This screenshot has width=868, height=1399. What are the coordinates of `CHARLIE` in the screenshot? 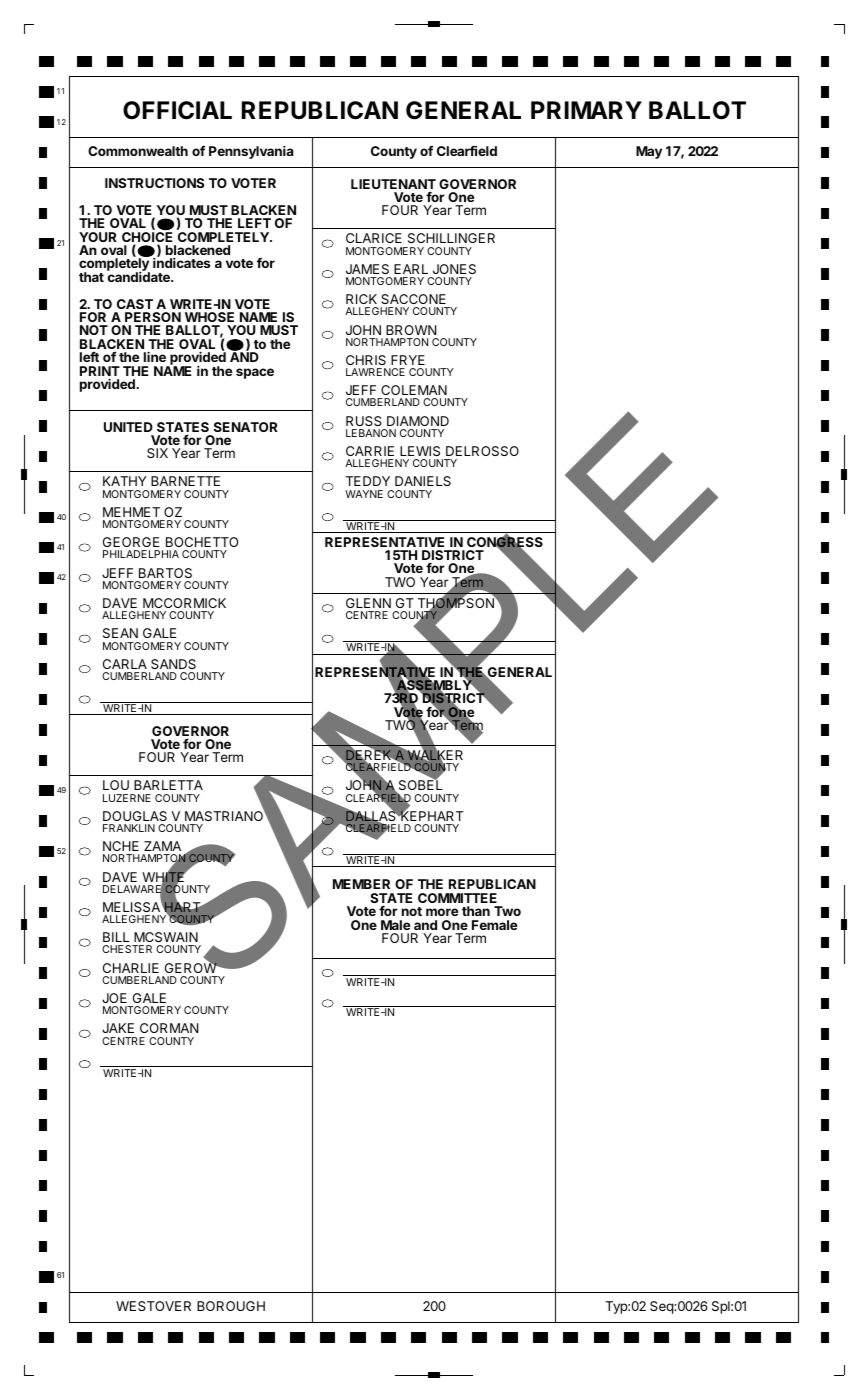 It's located at (131, 968).
